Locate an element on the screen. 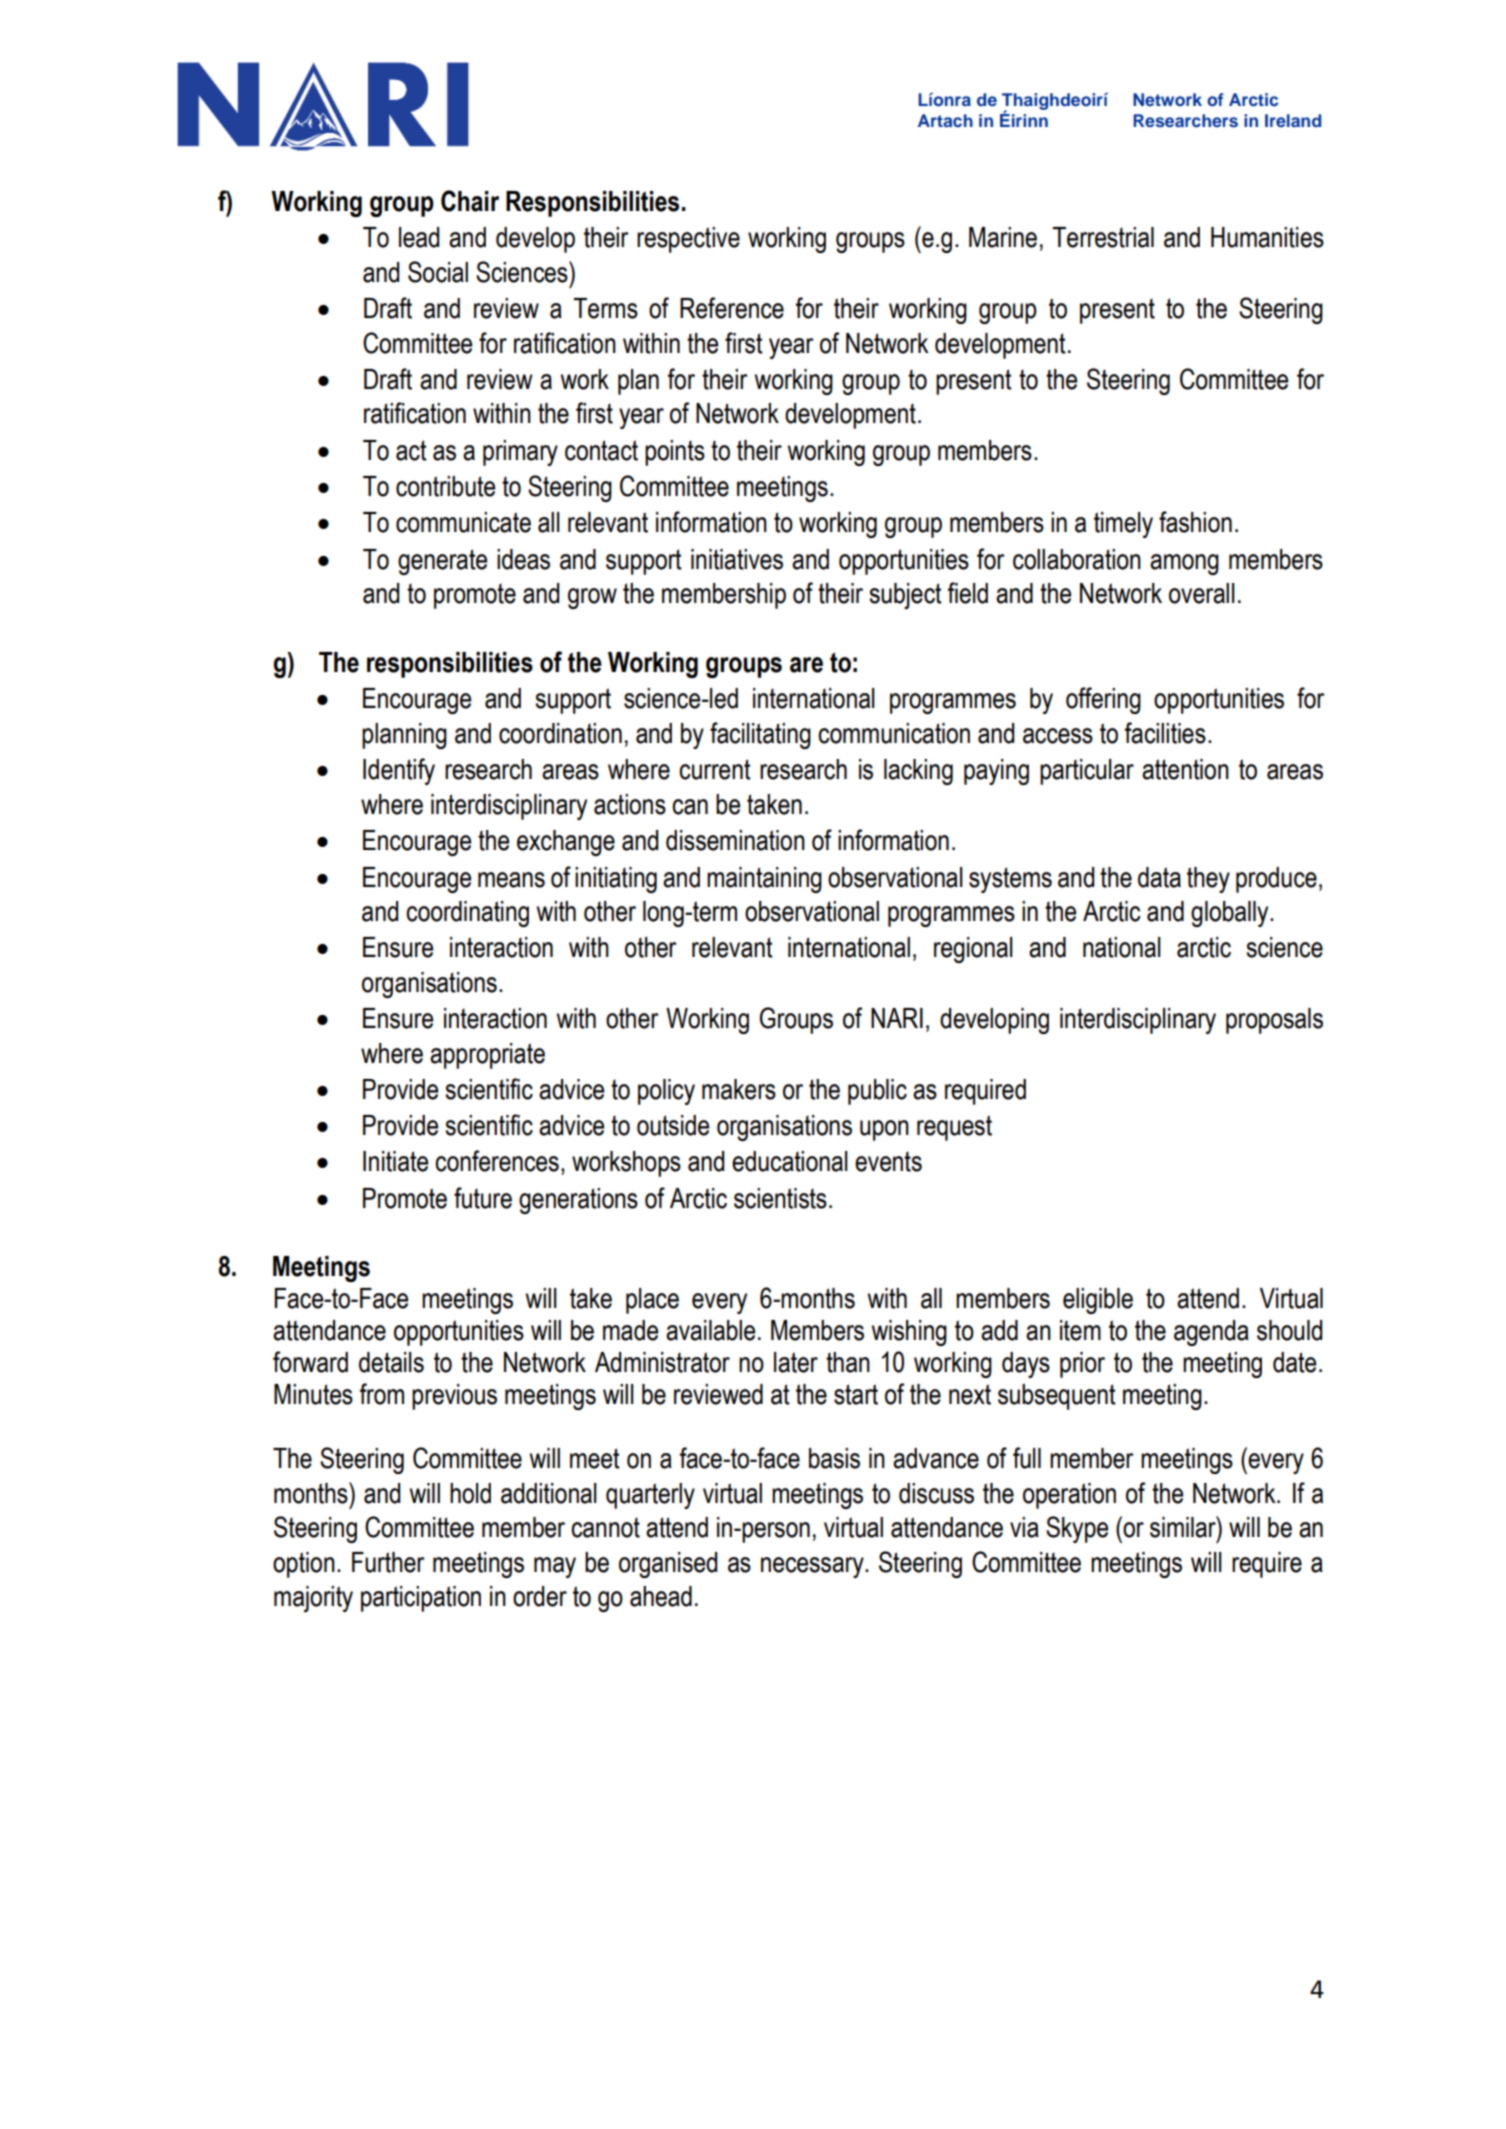 Image resolution: width=1506 pixels, height=2129 pixels. respective is located at coordinates (688, 240).
